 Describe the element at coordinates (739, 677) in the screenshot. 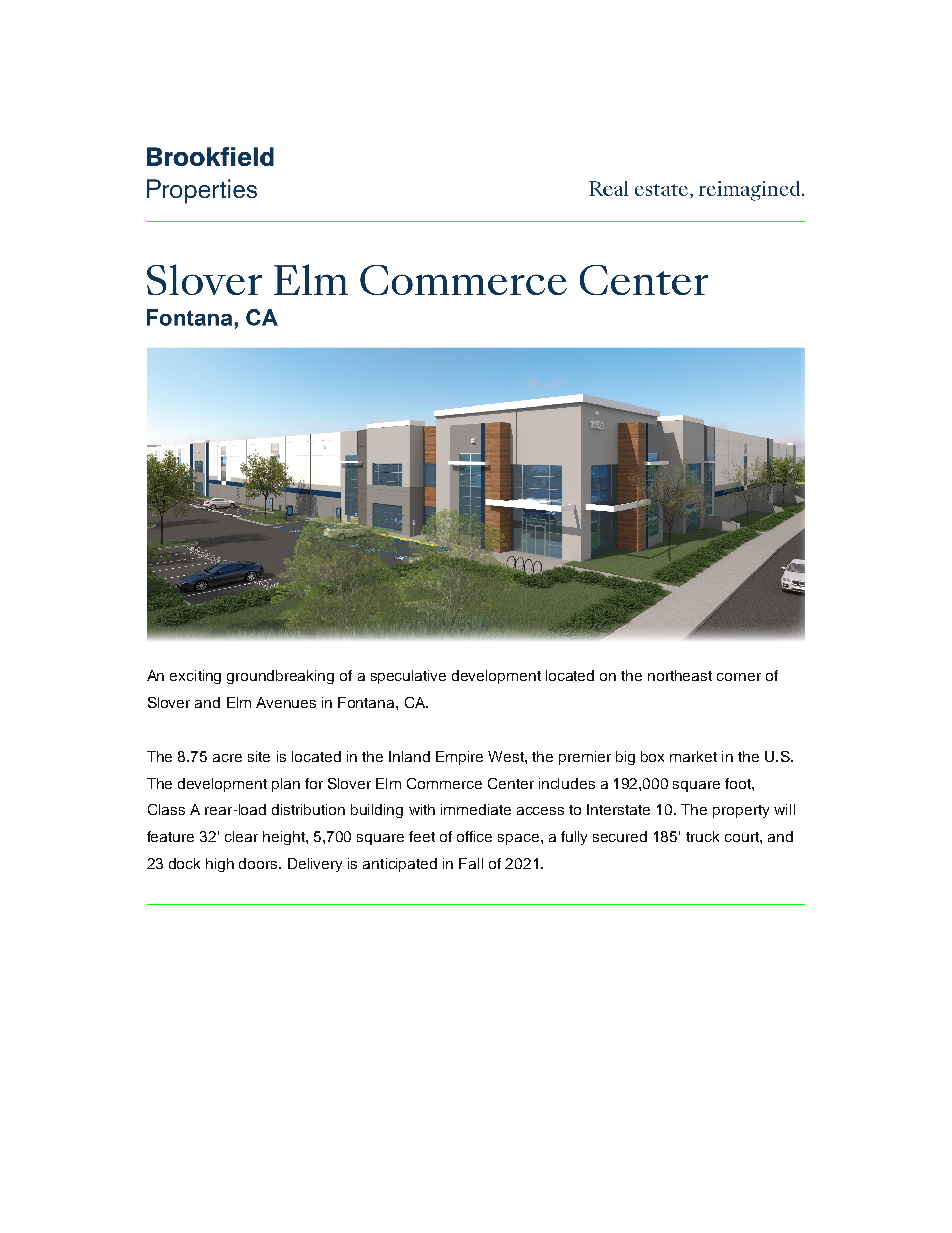

I see `corner` at that location.
